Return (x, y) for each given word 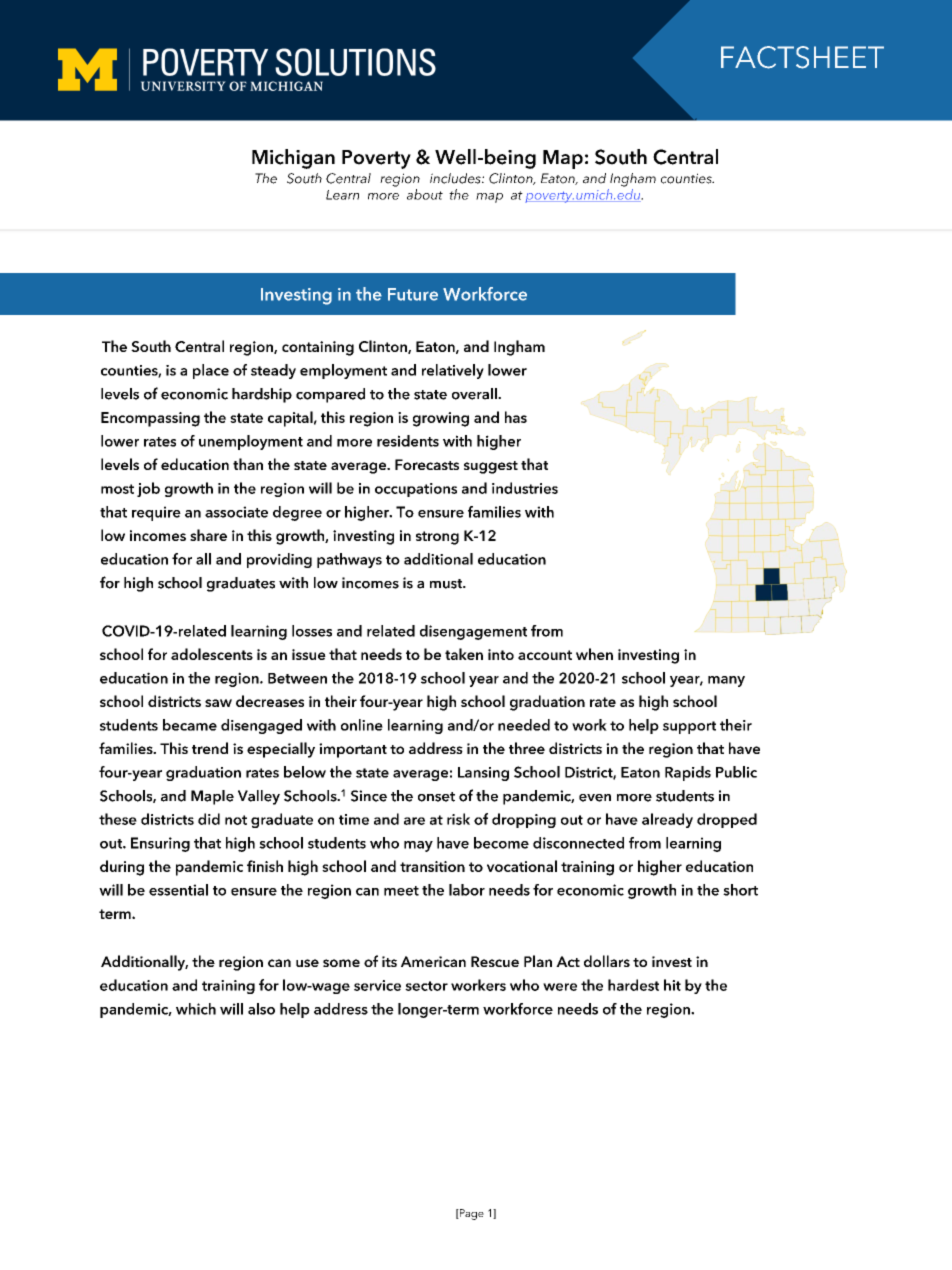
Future (413, 294)
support (689, 727)
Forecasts (427, 464)
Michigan (293, 159)
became (190, 725)
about (425, 194)
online (362, 725)
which (196, 1009)
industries (525, 488)
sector (426, 986)
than (248, 464)
